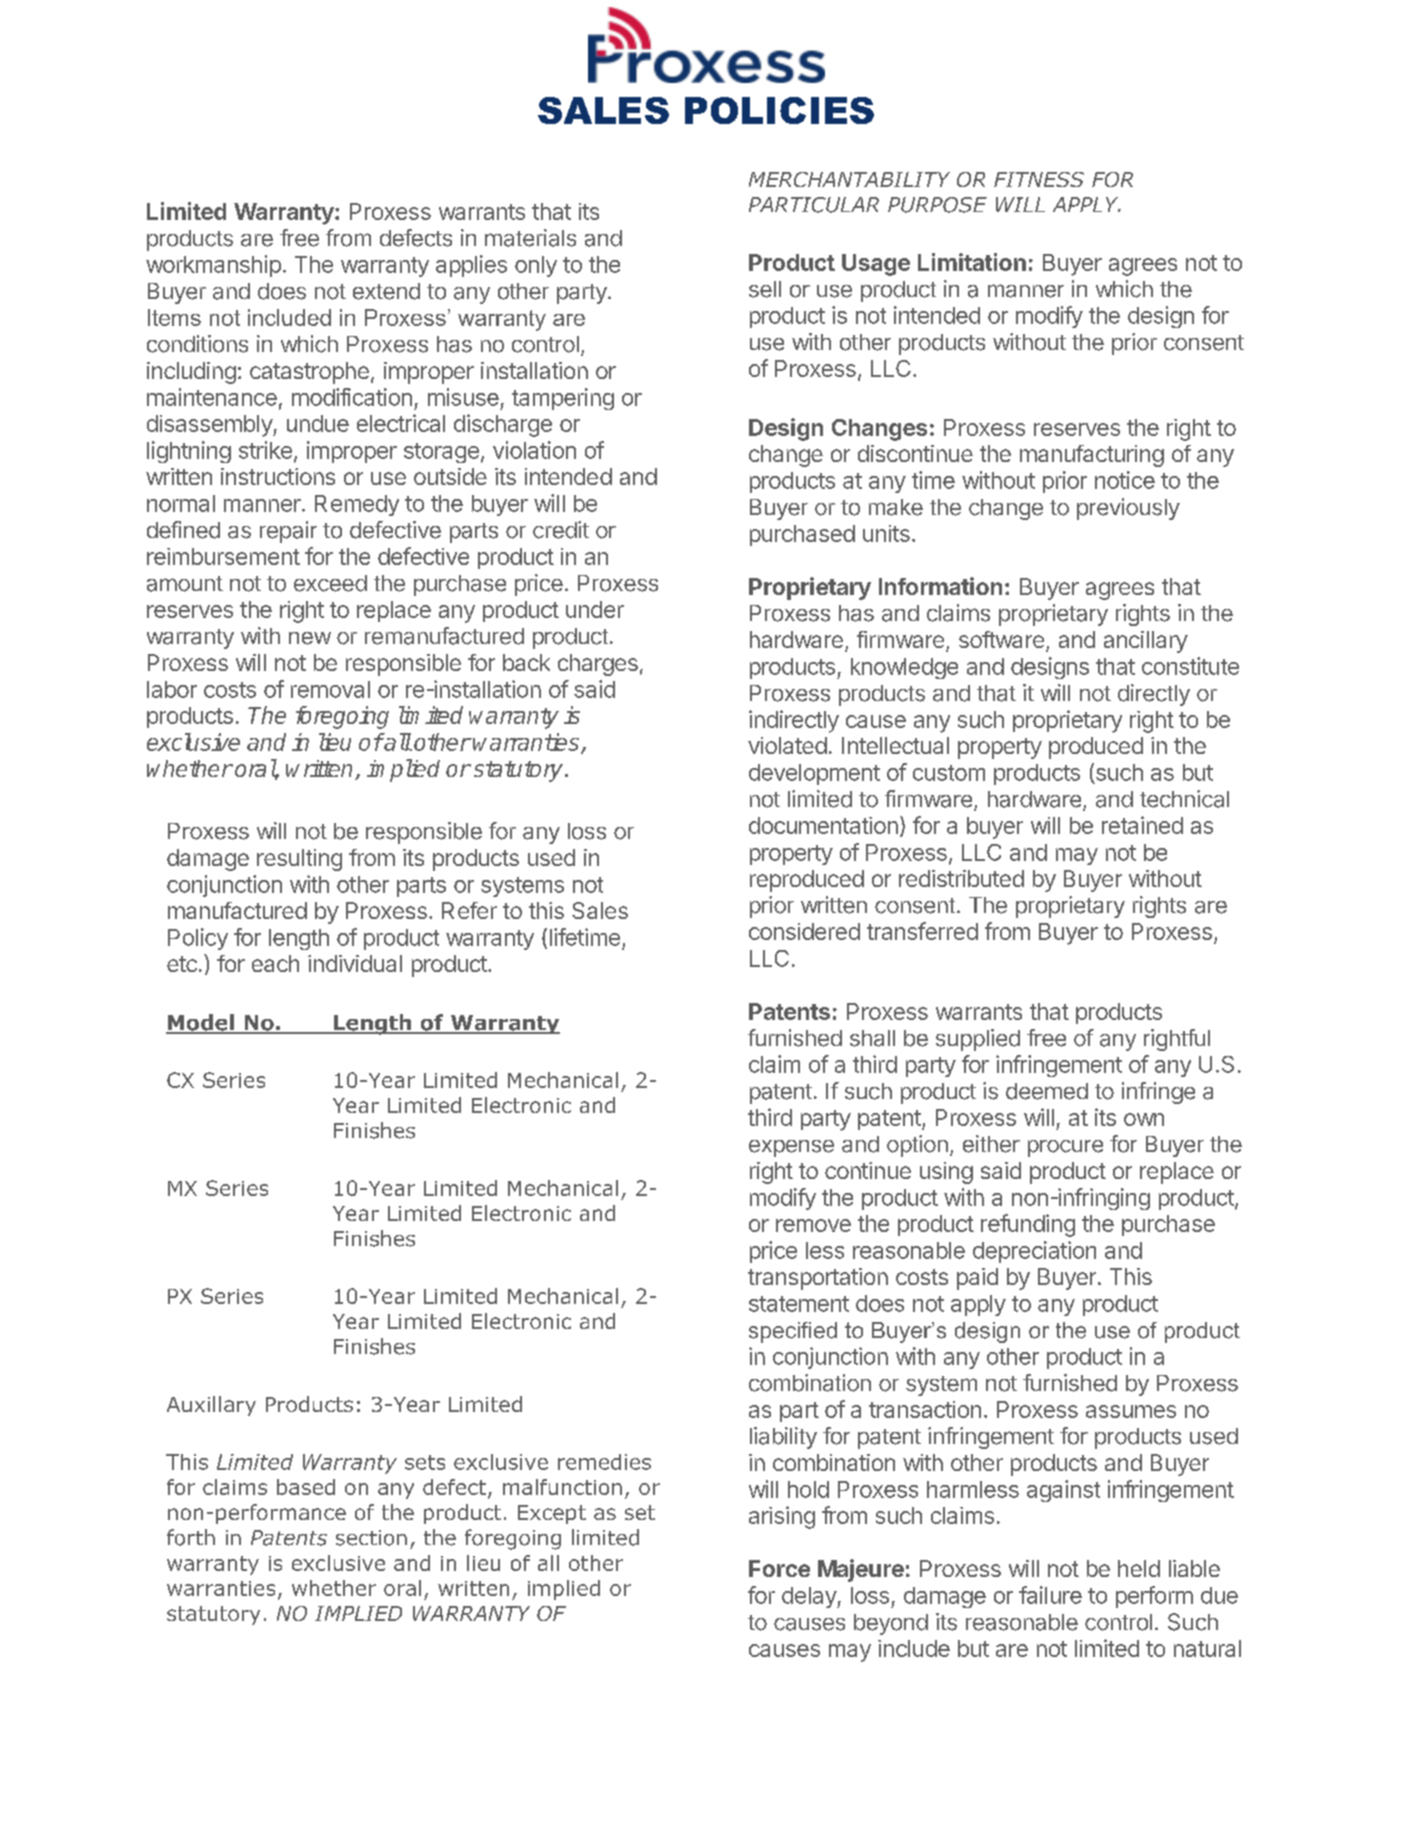 The image size is (1412, 1828). What do you see at coordinates (779, 110) in the screenshot?
I see `POLICIES` at bounding box center [779, 110].
